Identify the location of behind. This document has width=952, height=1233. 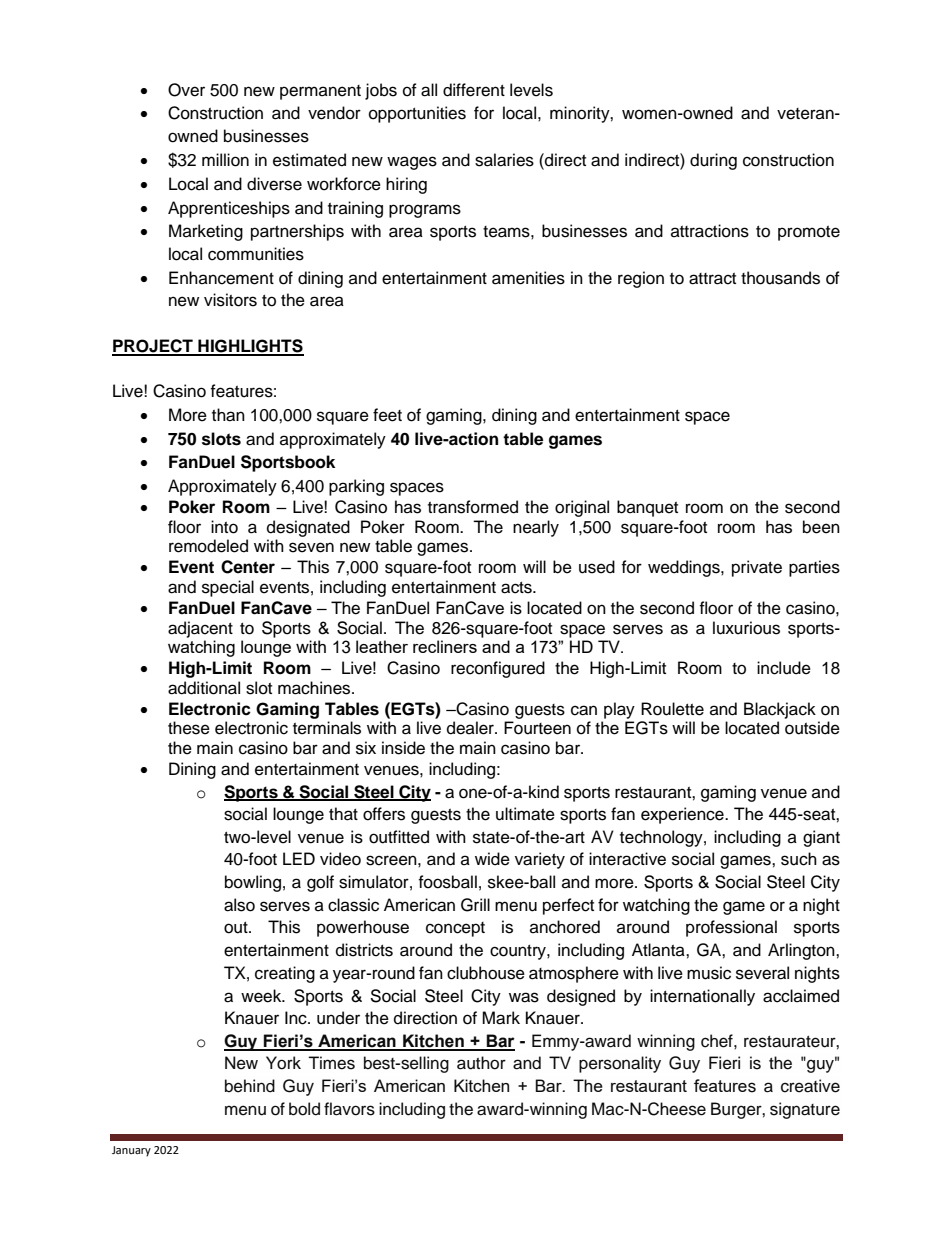
(250, 1086).
